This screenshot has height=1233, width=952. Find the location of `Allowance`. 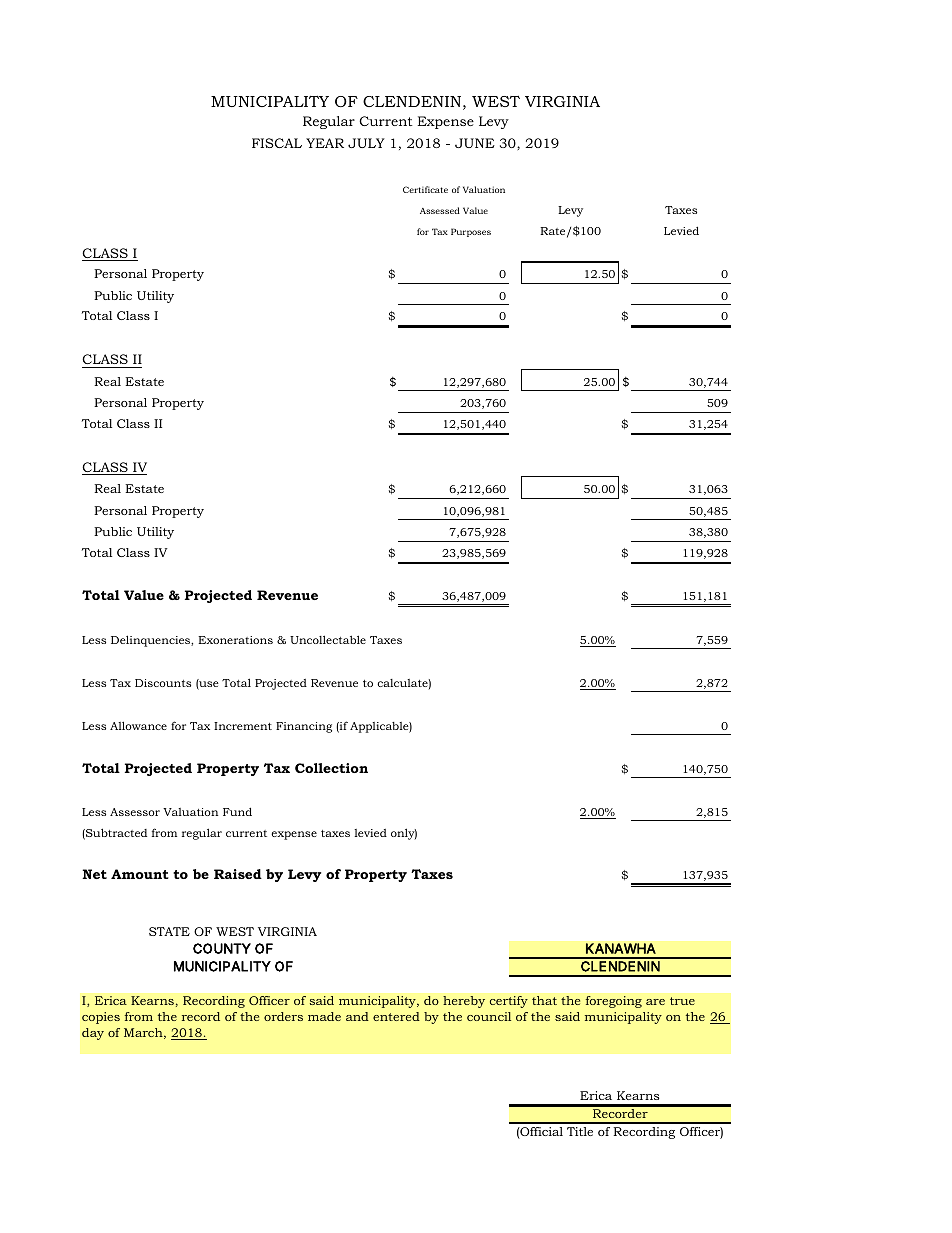

Allowance is located at coordinates (138, 725).
